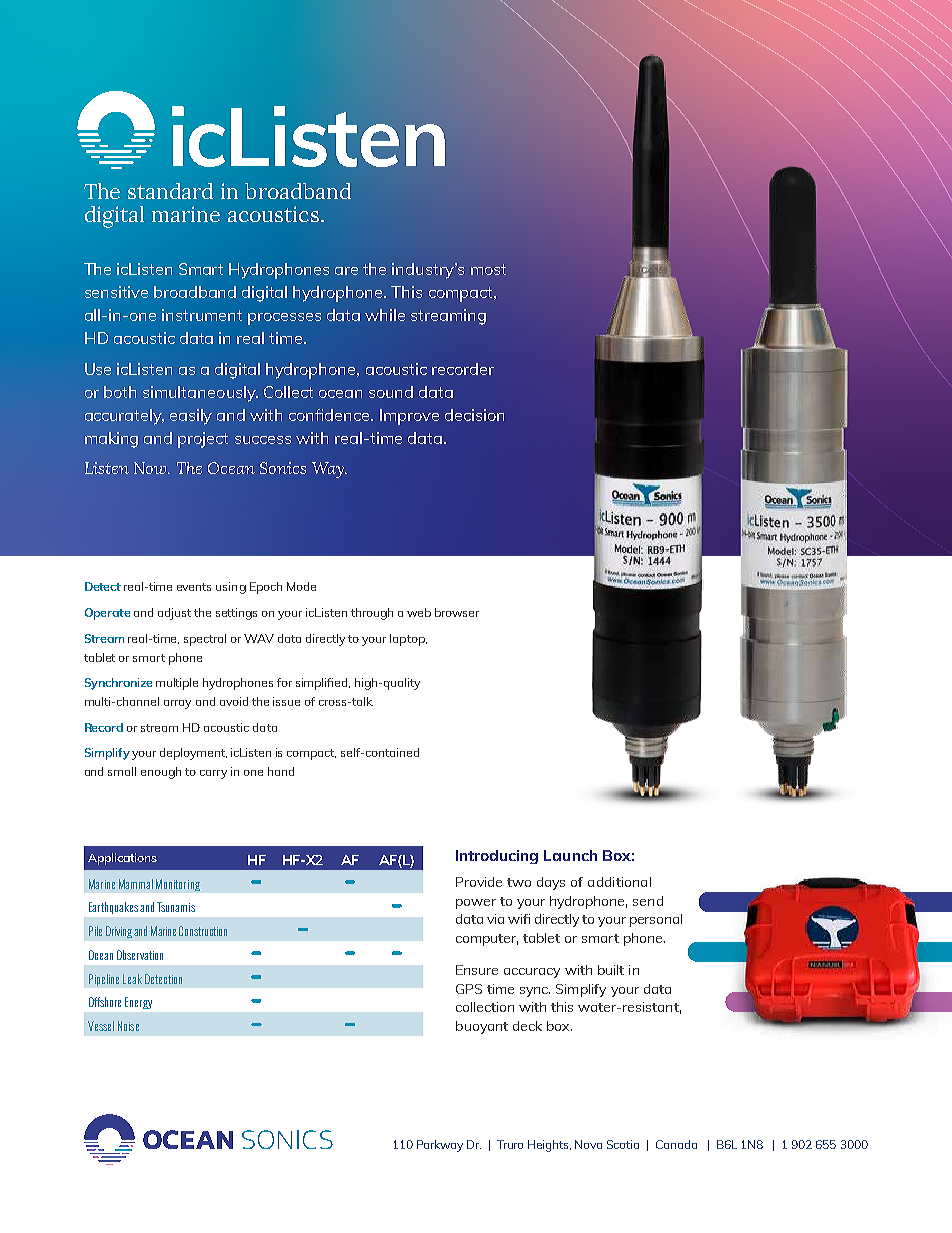  I want to click on through, so click(372, 614).
